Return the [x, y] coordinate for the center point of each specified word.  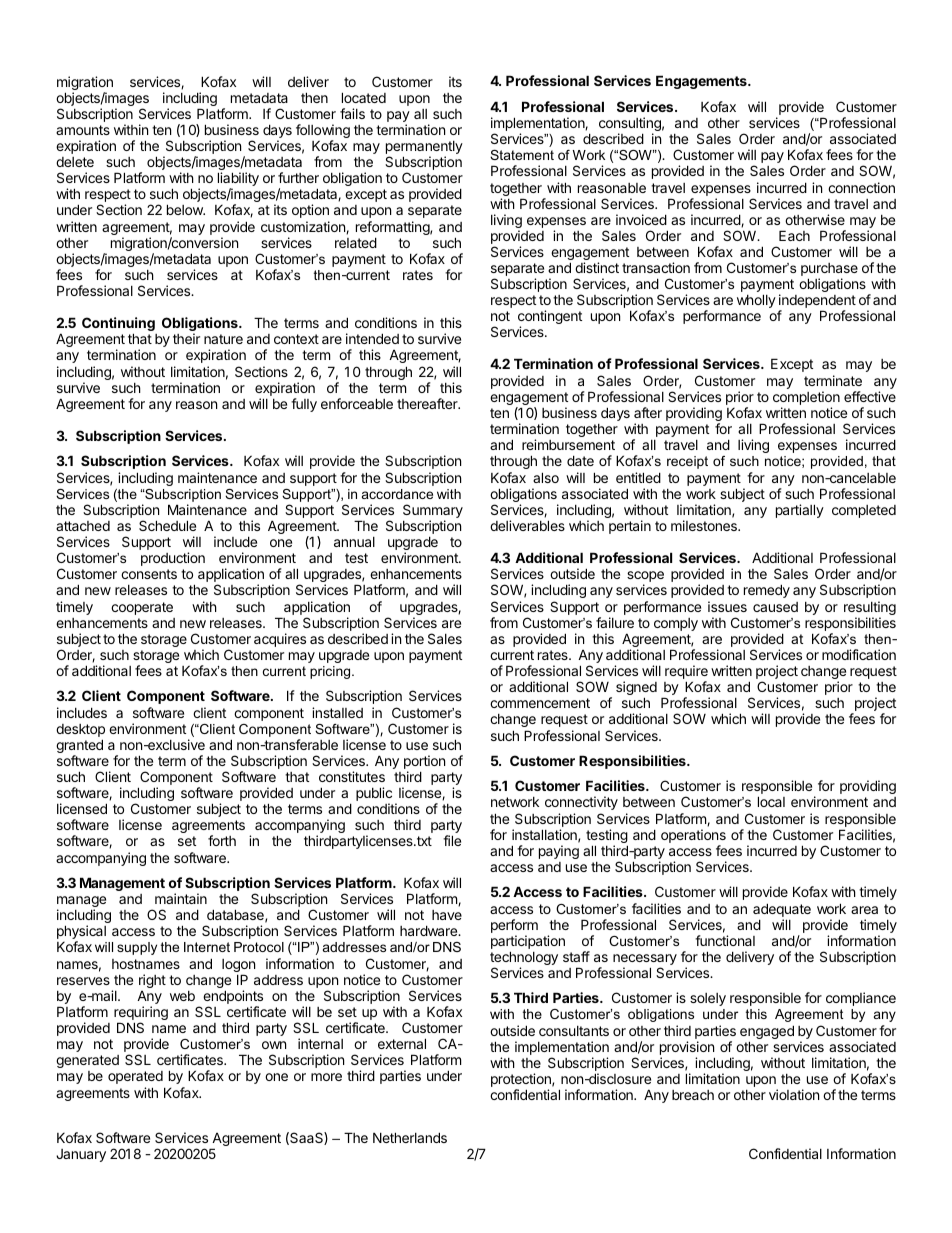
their [186, 338]
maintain [181, 898]
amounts [83, 130]
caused [775, 607]
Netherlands [410, 1137]
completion [806, 399]
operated [135, 1077]
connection [861, 187]
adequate [782, 910]
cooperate [142, 608]
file [452, 840]
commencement [540, 703]
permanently [424, 149]
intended [372, 338]
